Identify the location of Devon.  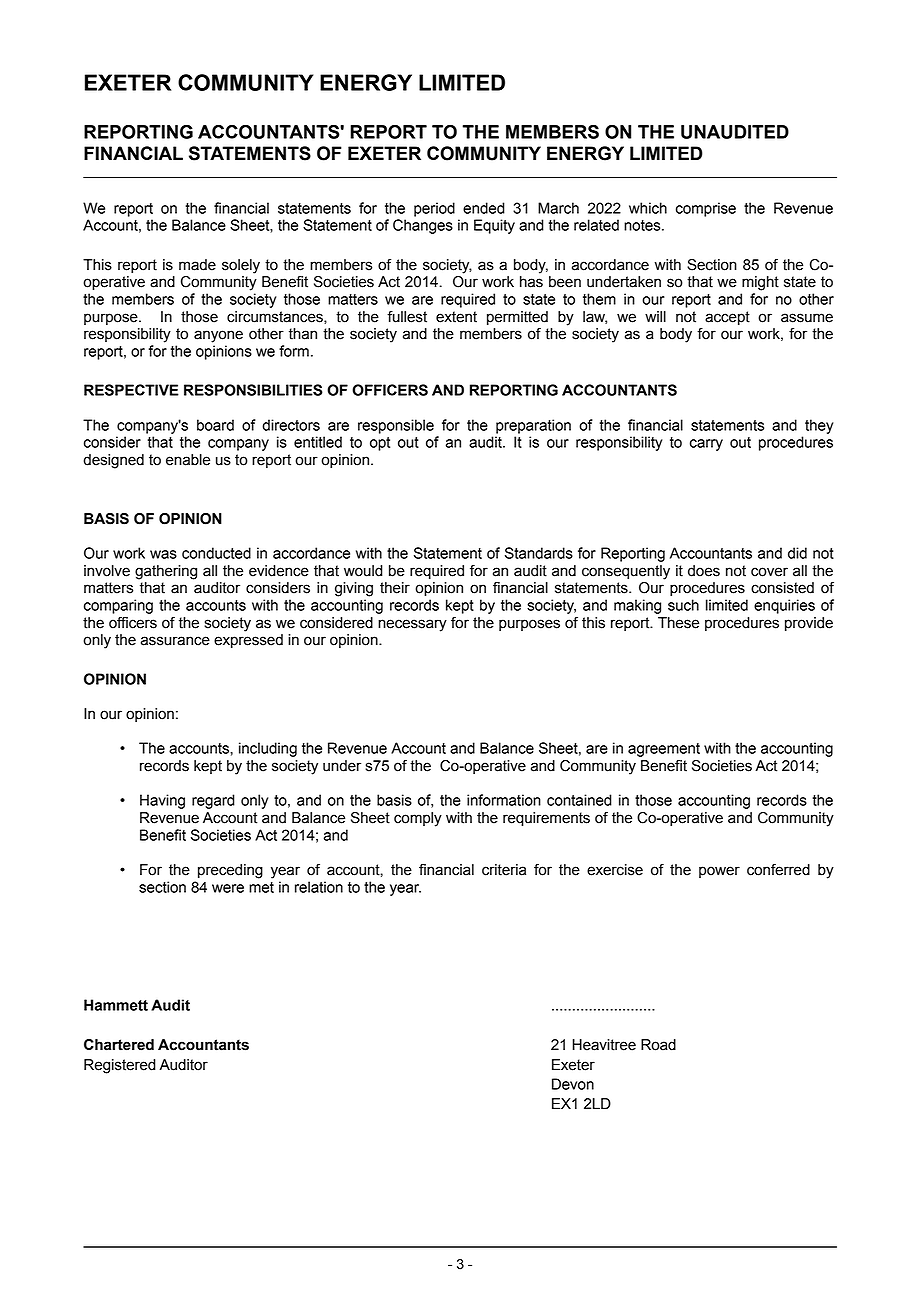
(573, 1084).
